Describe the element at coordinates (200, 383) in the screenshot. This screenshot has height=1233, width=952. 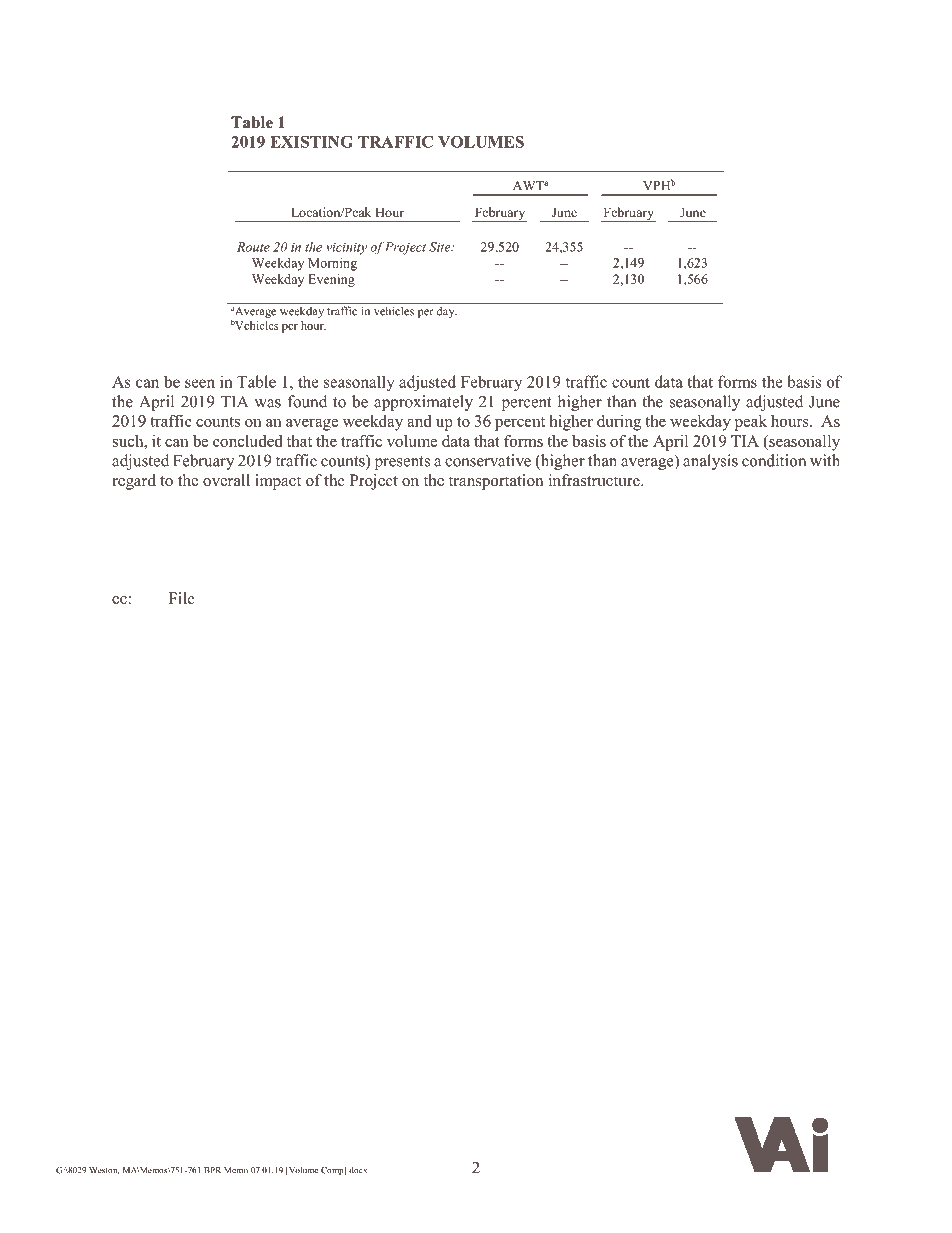
I see `seen` at that location.
